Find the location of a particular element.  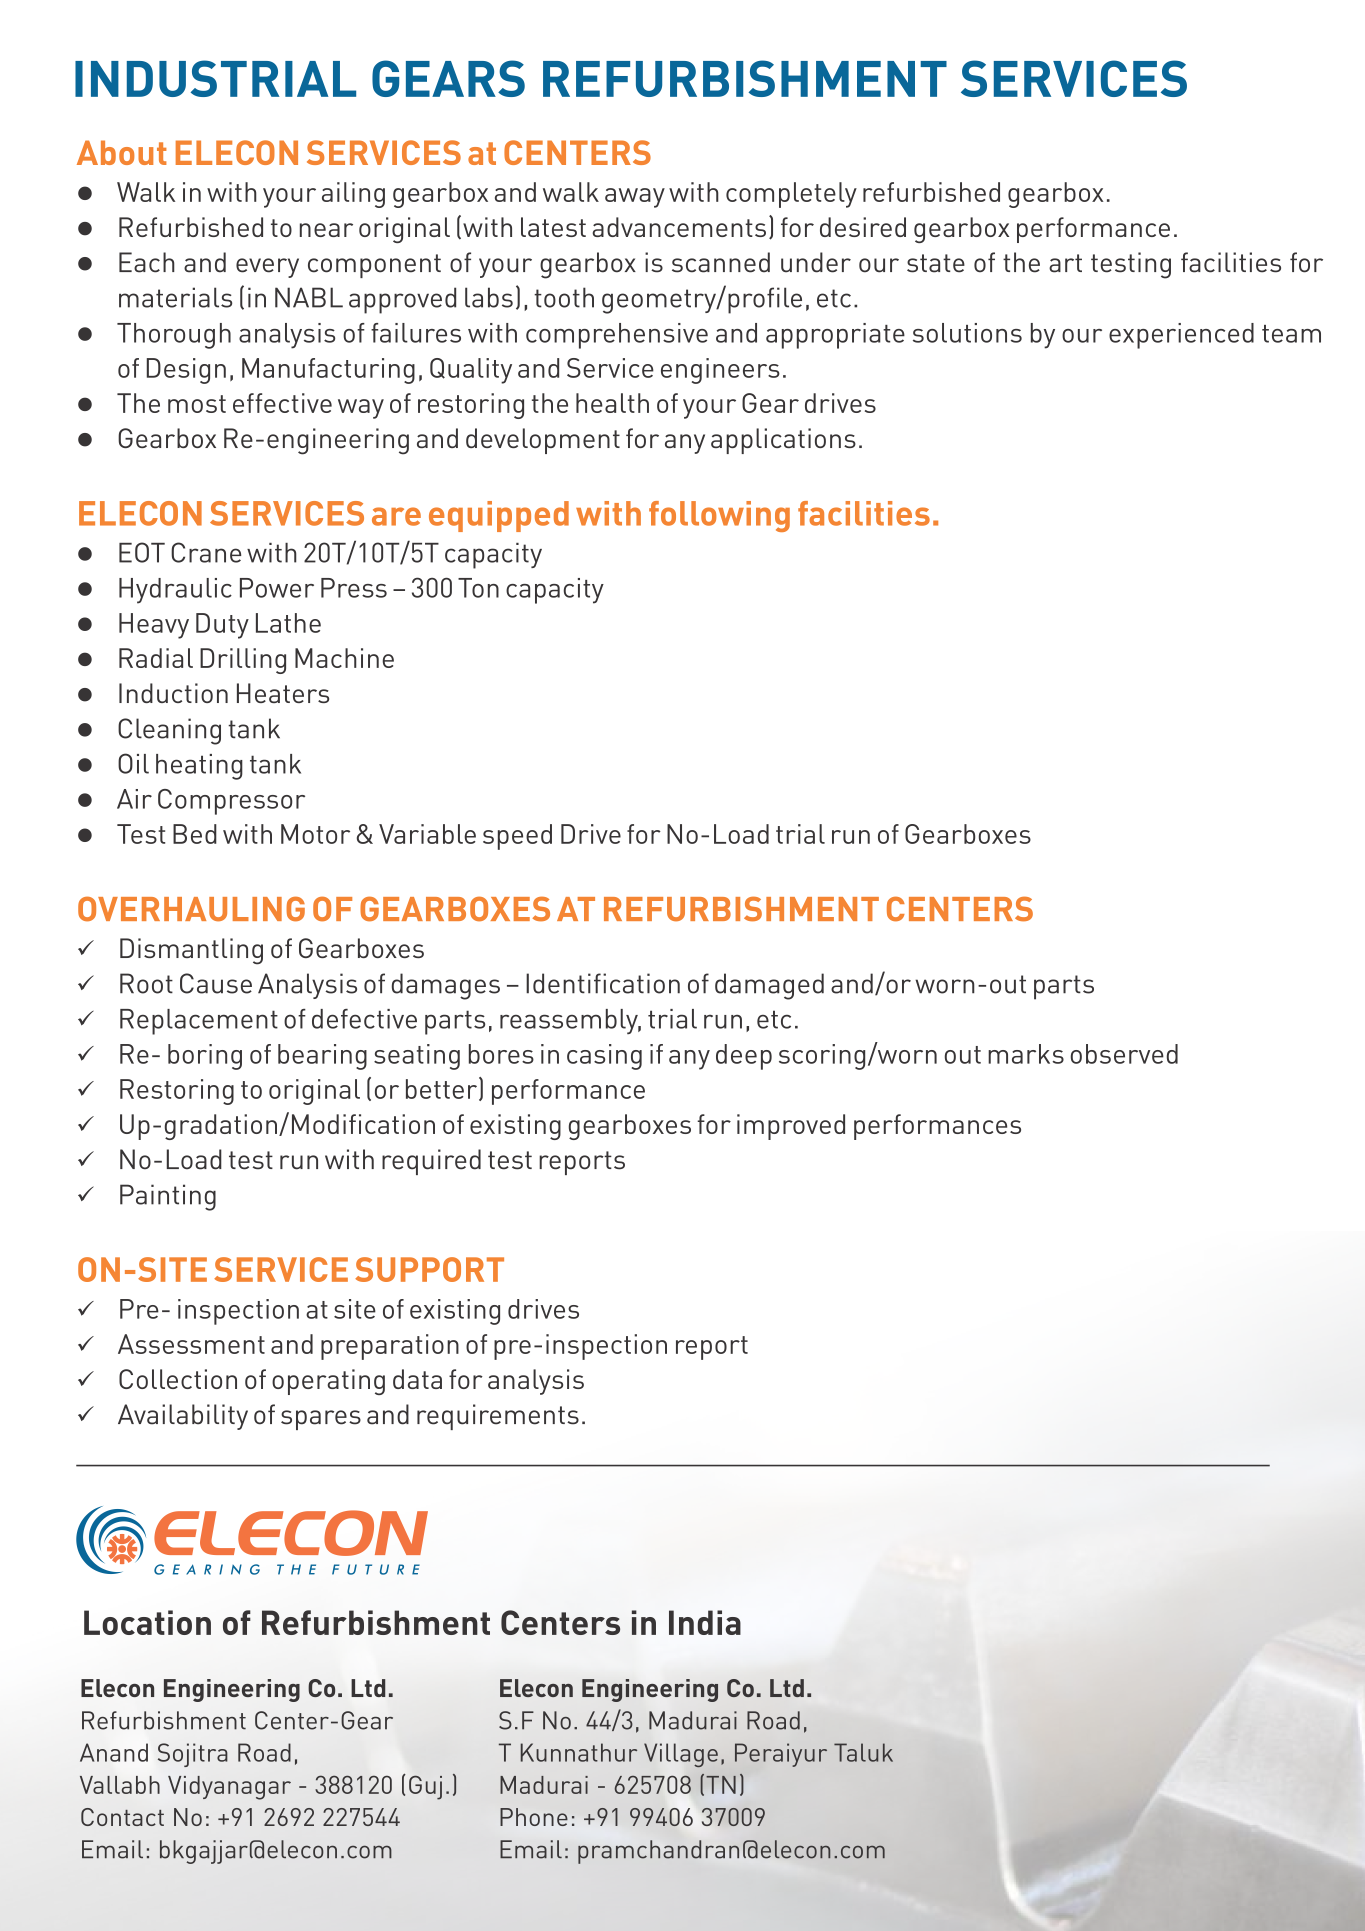

marks is located at coordinates (1026, 1054).
